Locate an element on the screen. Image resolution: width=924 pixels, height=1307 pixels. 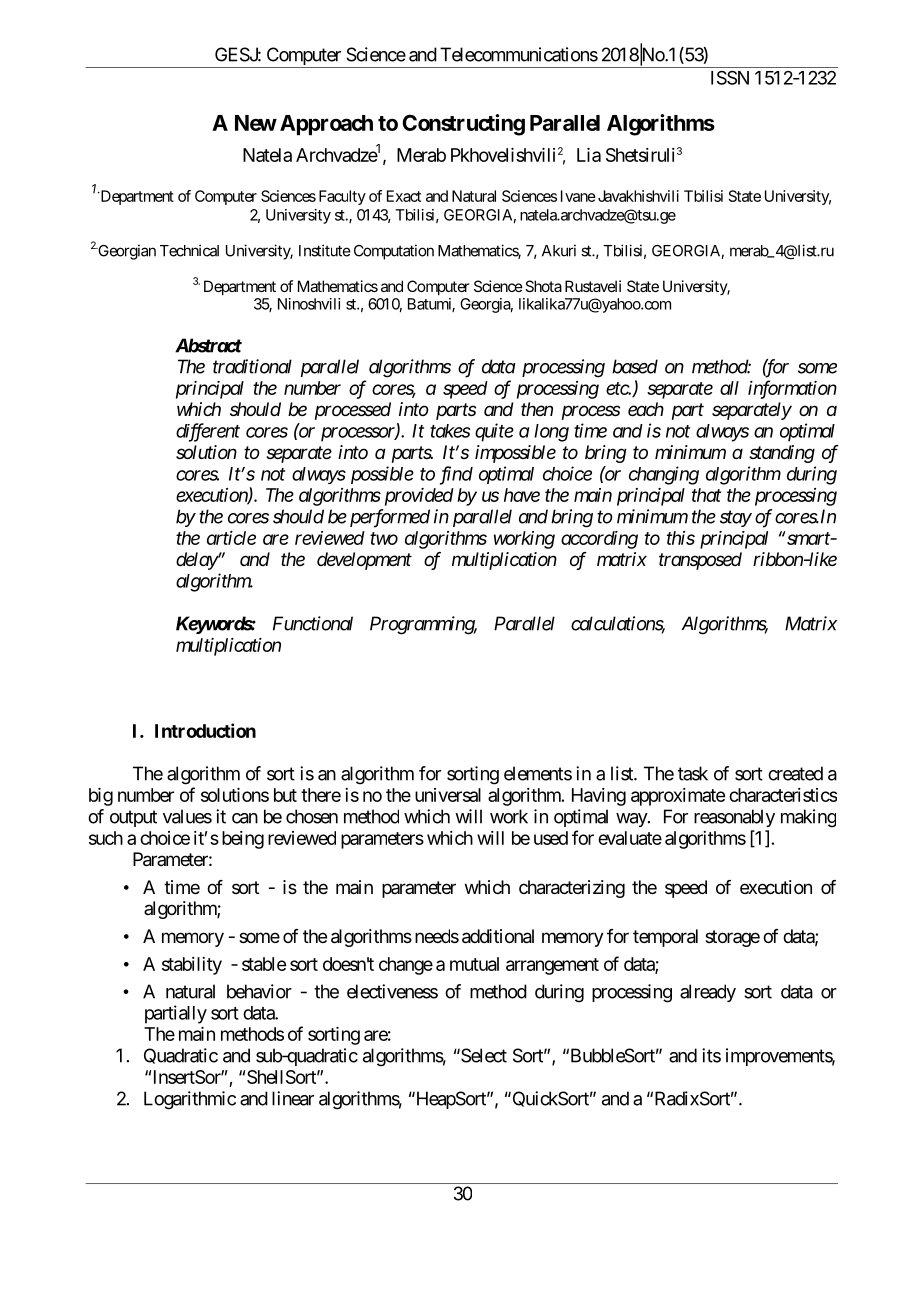
Abstract is located at coordinates (208, 345).
